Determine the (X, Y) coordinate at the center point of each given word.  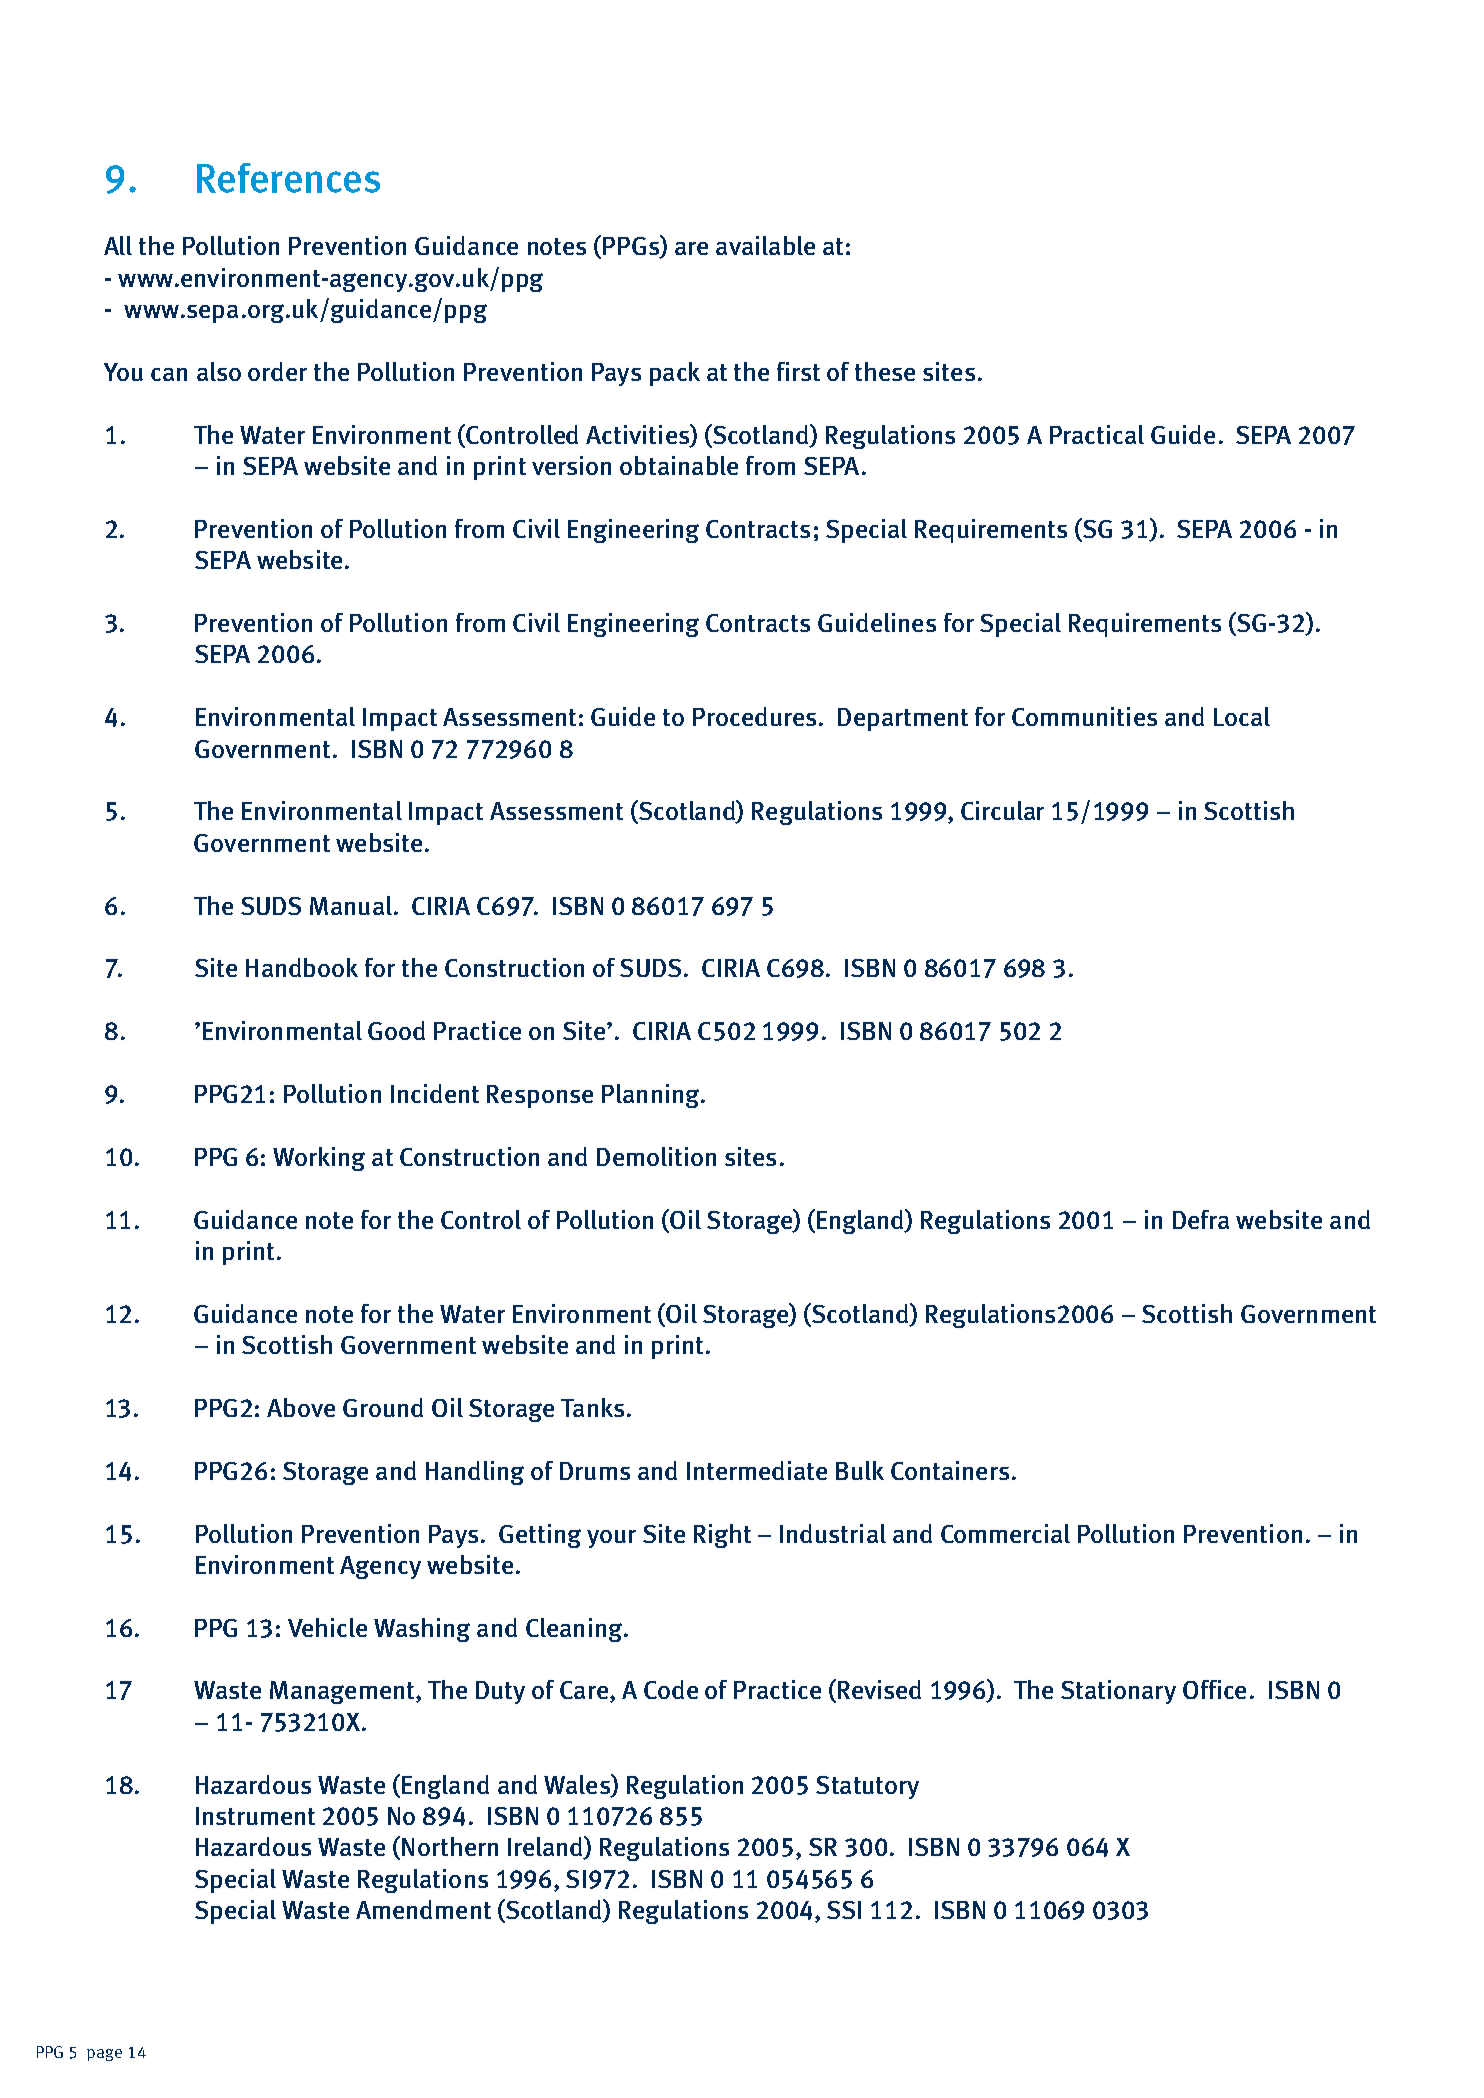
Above (301, 1407)
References (288, 178)
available (765, 245)
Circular (1002, 810)
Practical (1097, 434)
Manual (351, 905)
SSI (844, 1910)
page (104, 2055)
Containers (950, 1470)
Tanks (592, 1407)
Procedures (754, 716)
